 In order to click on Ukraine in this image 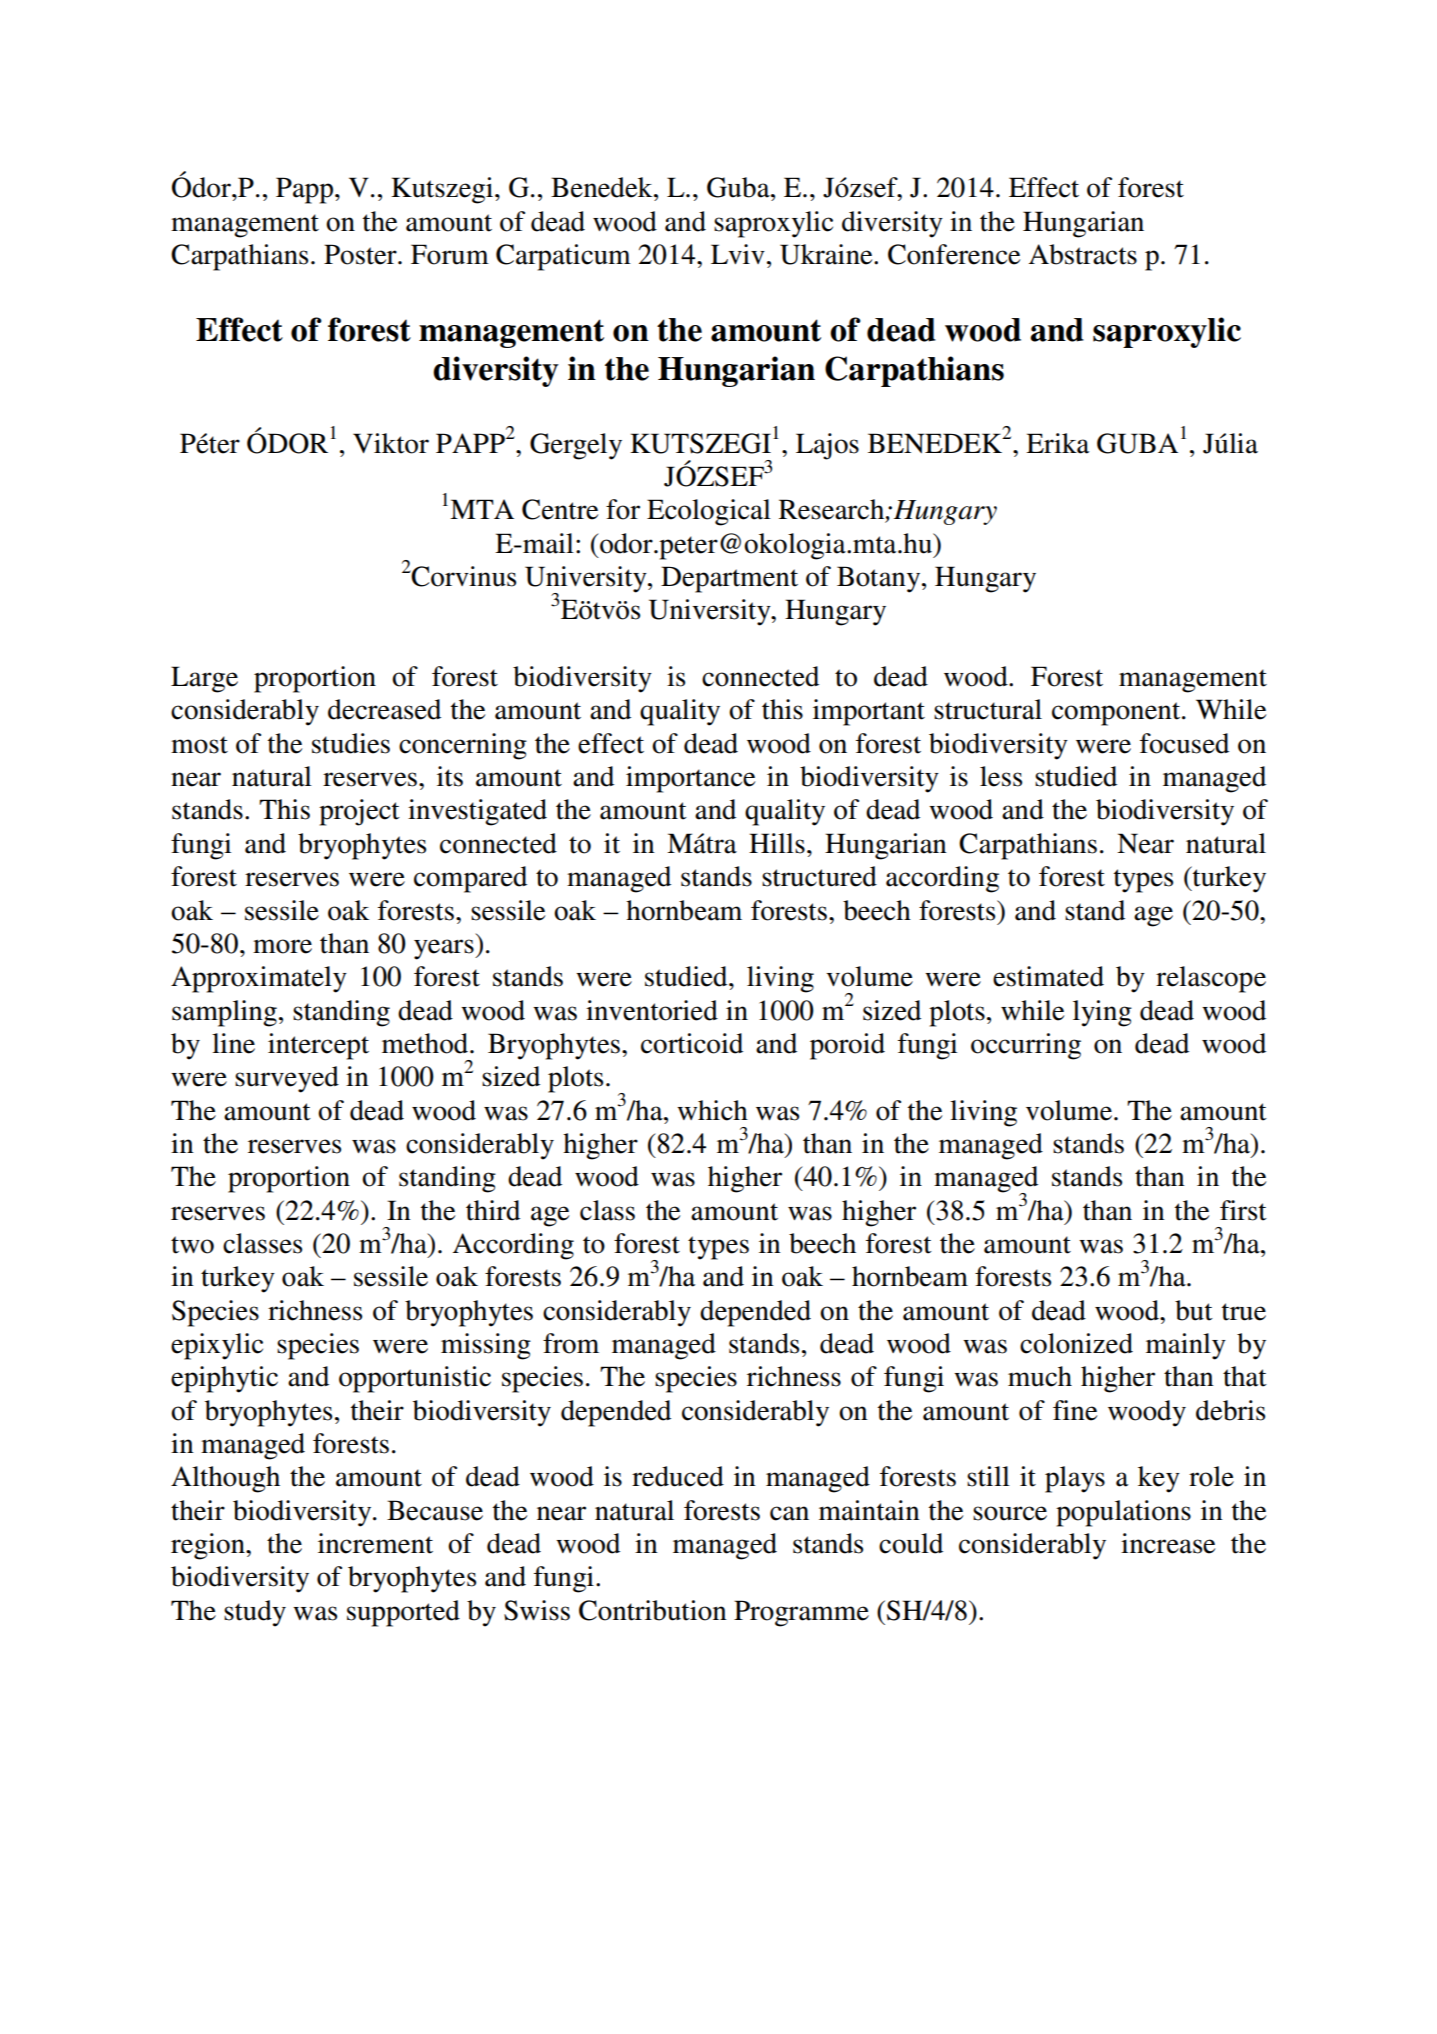, I will do `click(827, 254)`.
